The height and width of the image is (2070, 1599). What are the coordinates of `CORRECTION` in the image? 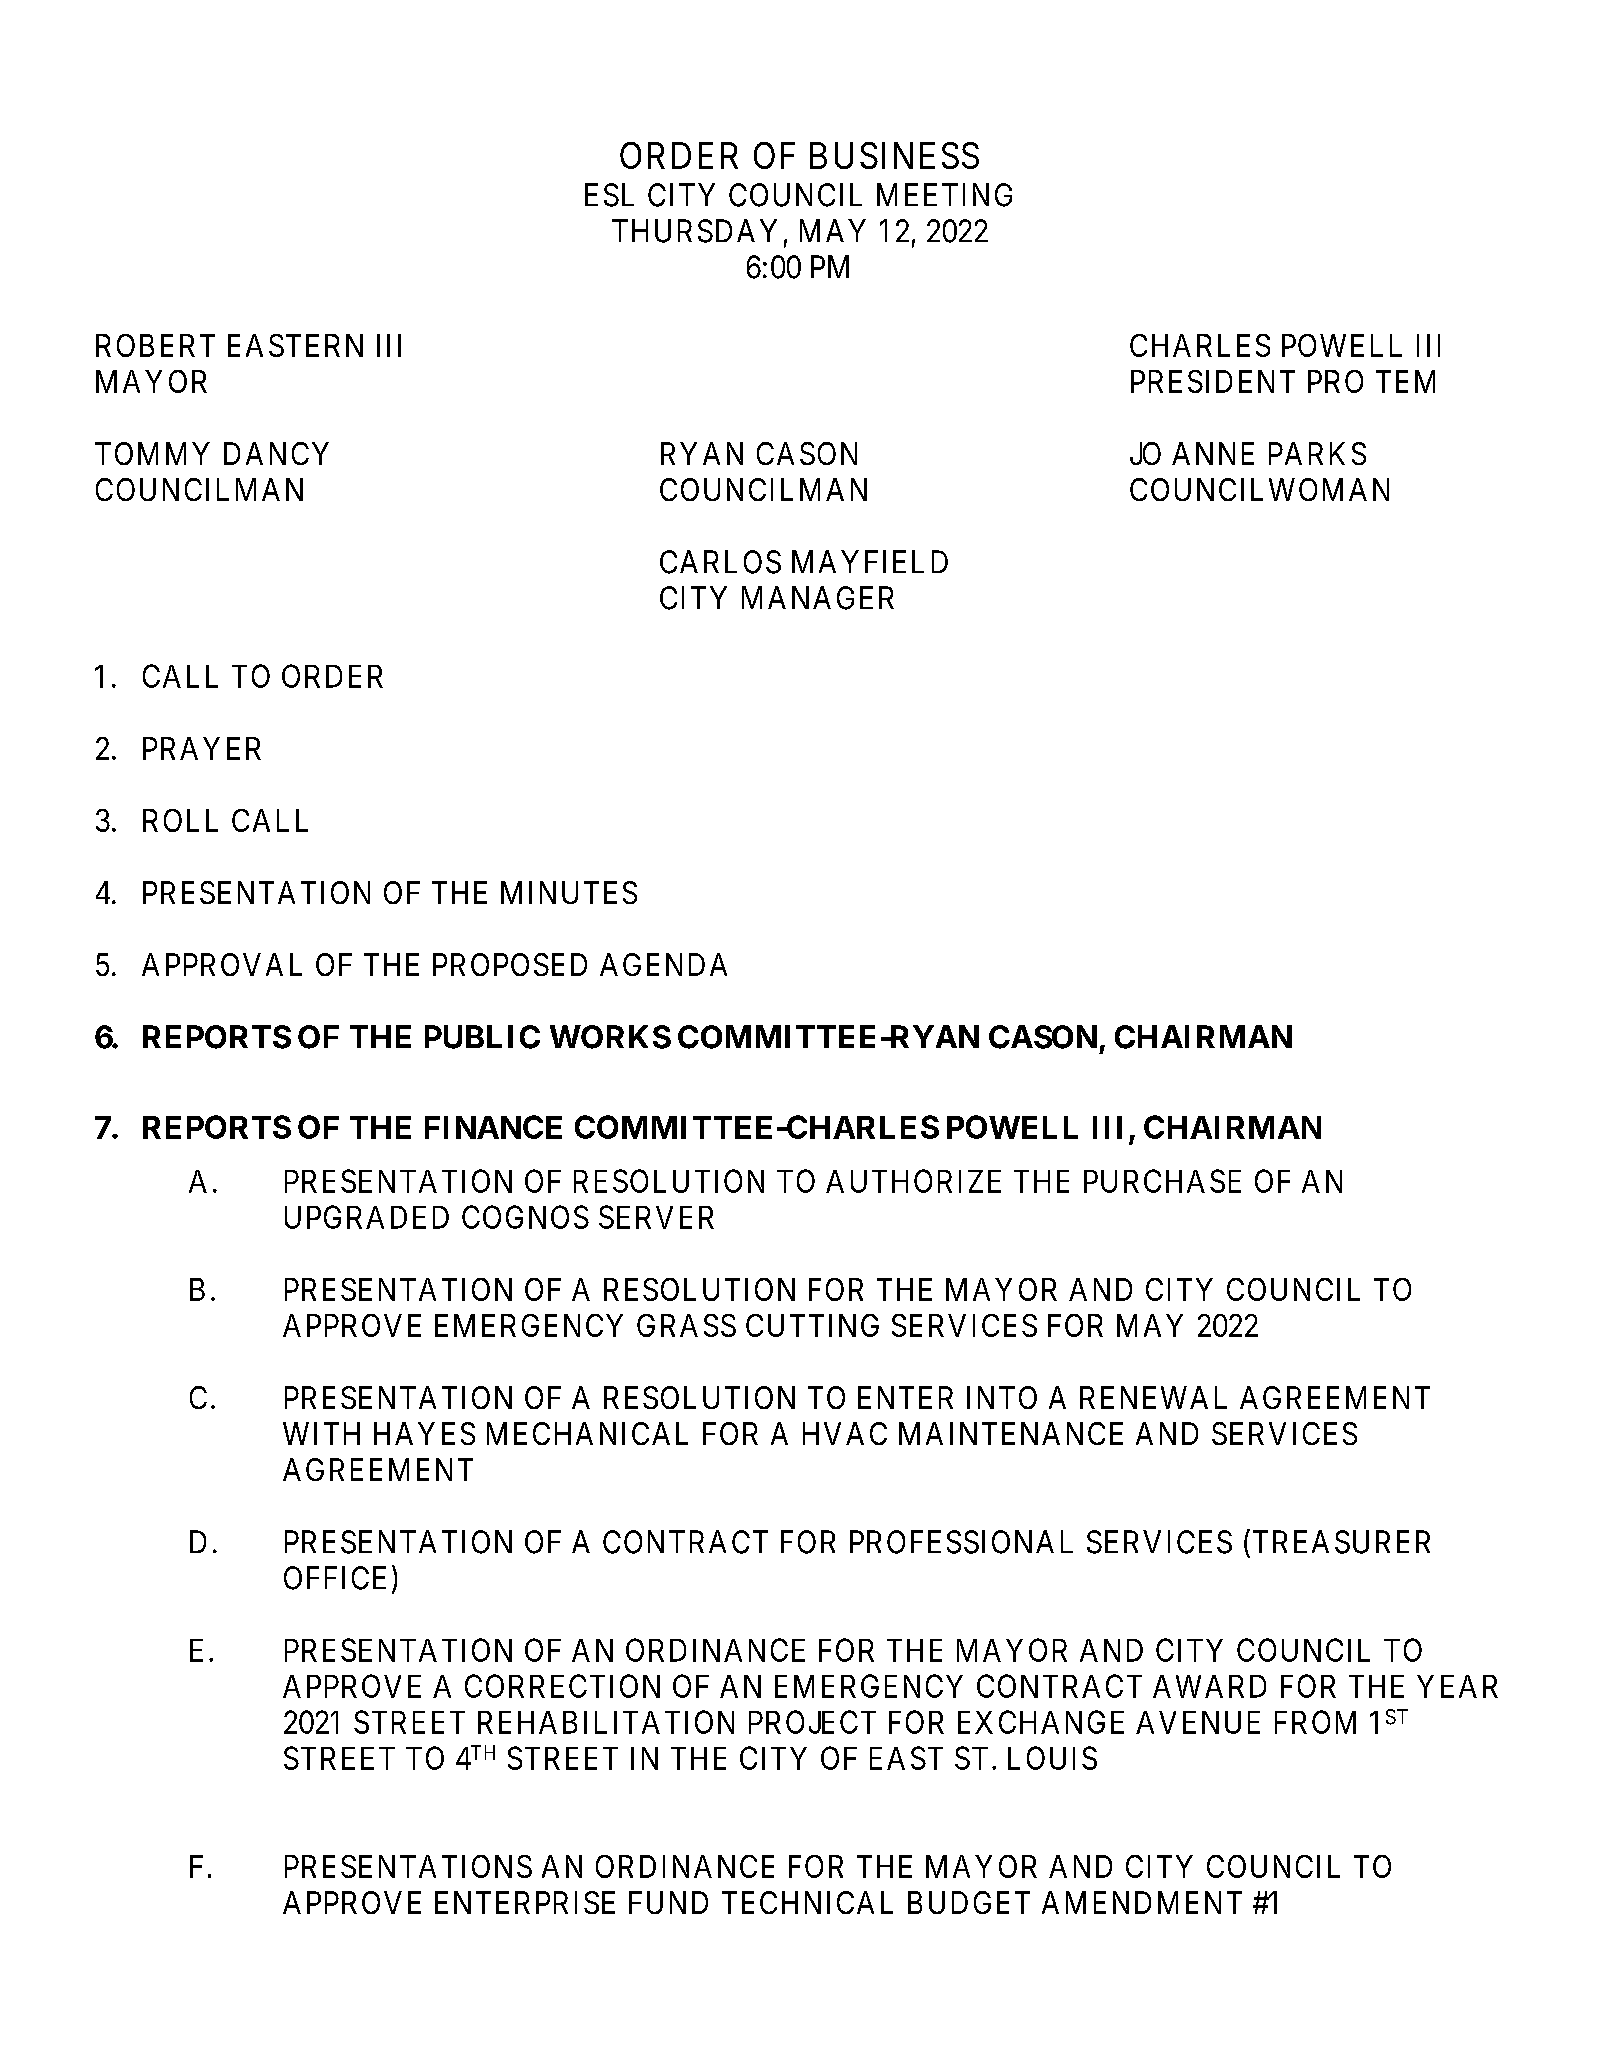 It's located at (562, 1686).
